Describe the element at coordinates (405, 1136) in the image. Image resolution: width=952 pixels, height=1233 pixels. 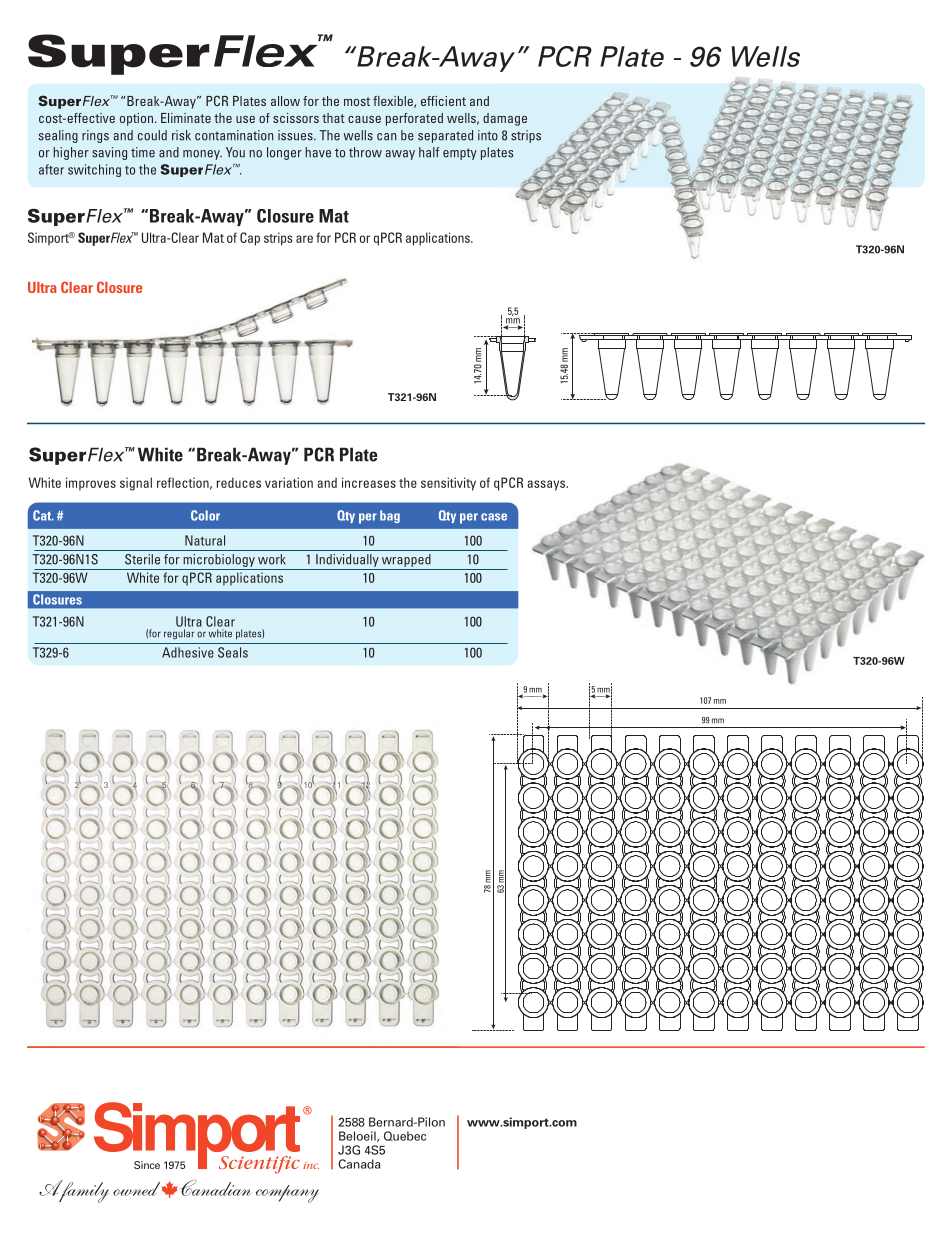
I see `Quebec` at that location.
